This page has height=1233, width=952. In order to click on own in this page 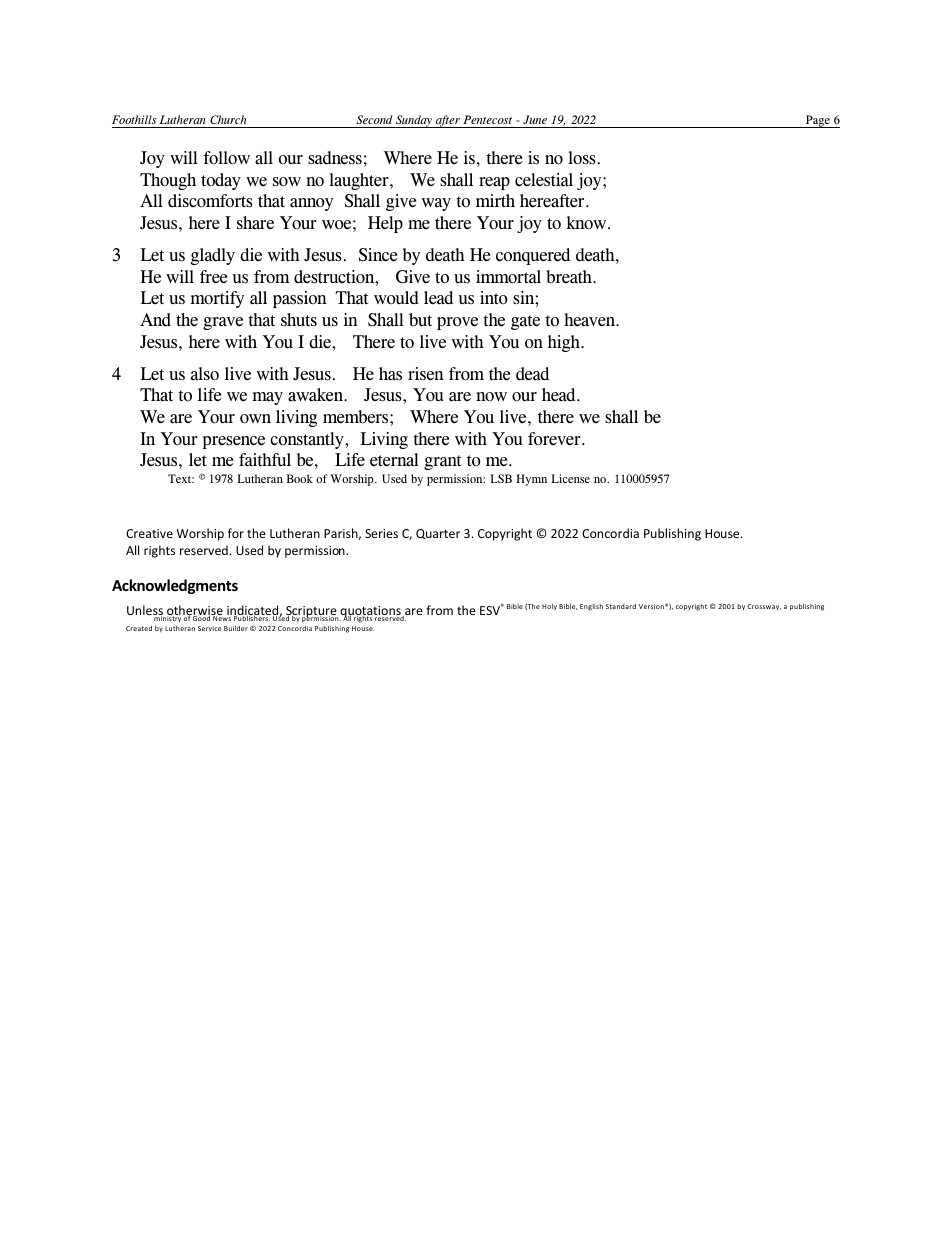, I will do `click(255, 419)`.
